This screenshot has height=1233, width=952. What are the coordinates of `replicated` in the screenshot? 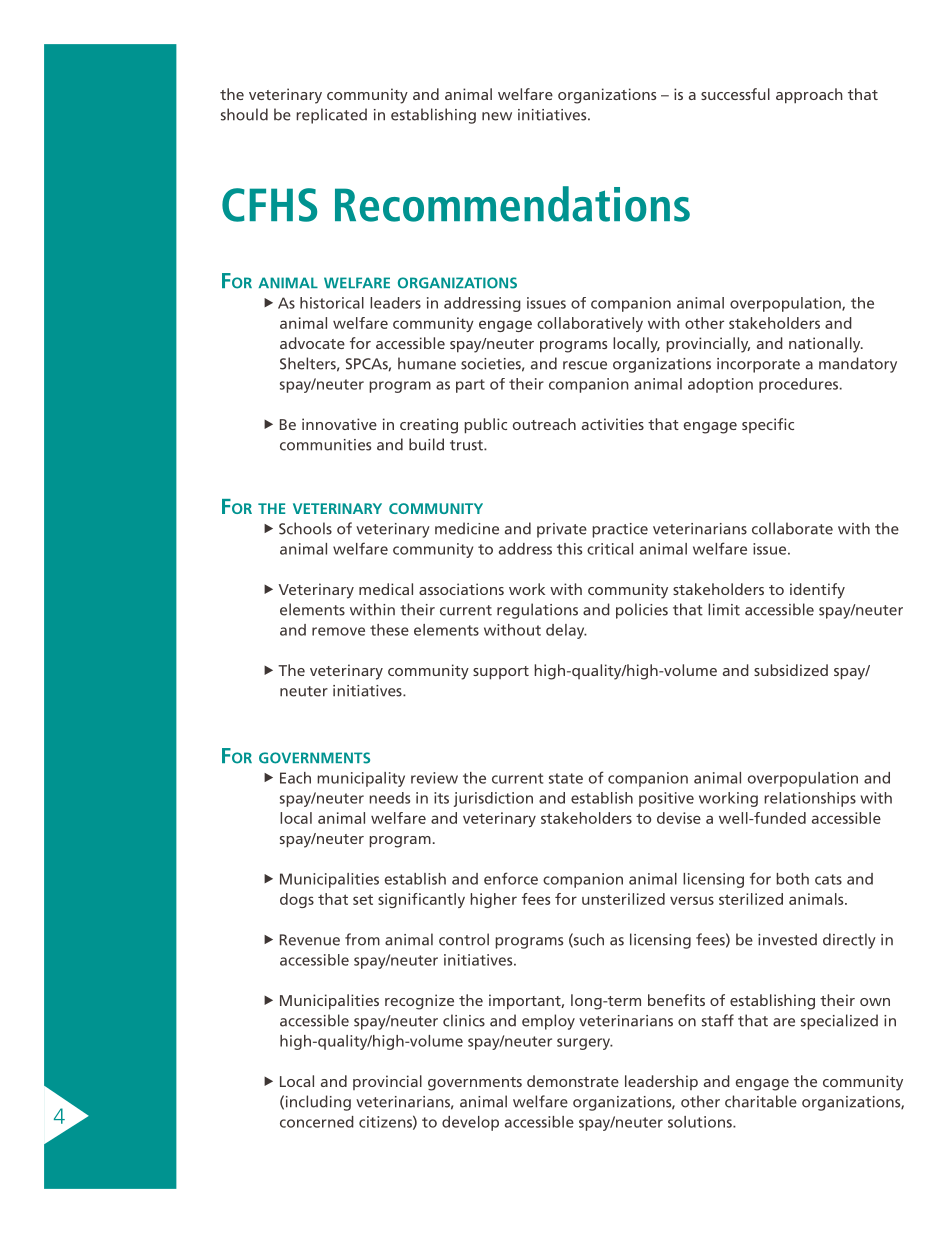 It's located at (331, 116).
